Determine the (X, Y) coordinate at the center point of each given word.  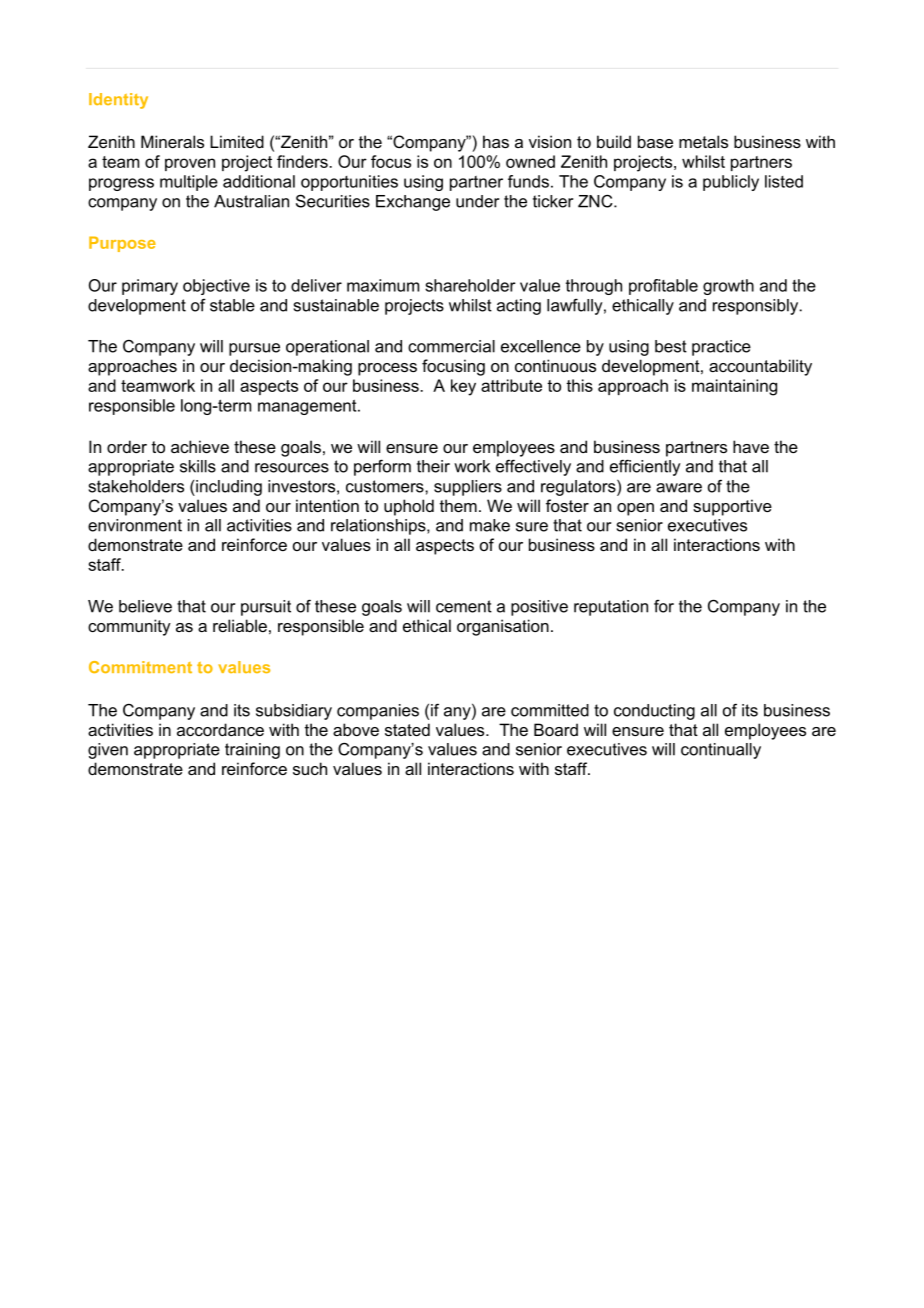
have (751, 446)
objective (216, 287)
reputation (611, 608)
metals (703, 141)
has (496, 141)
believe (145, 606)
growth (728, 287)
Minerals (172, 141)
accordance (220, 729)
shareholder (470, 285)
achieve (200, 446)
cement (464, 606)
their (433, 466)
